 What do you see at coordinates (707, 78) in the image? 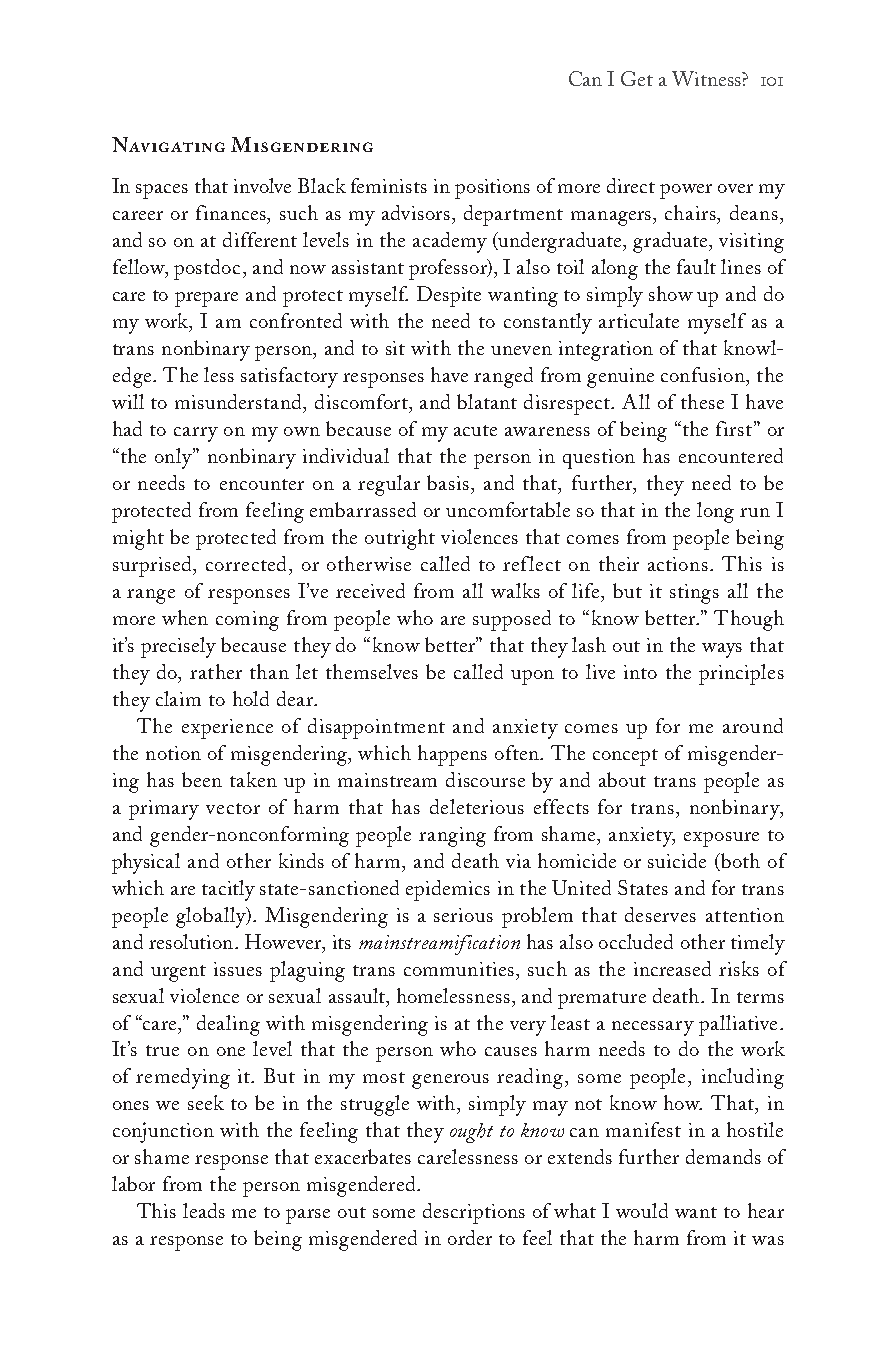
I see `Witness` at bounding box center [707, 78].
